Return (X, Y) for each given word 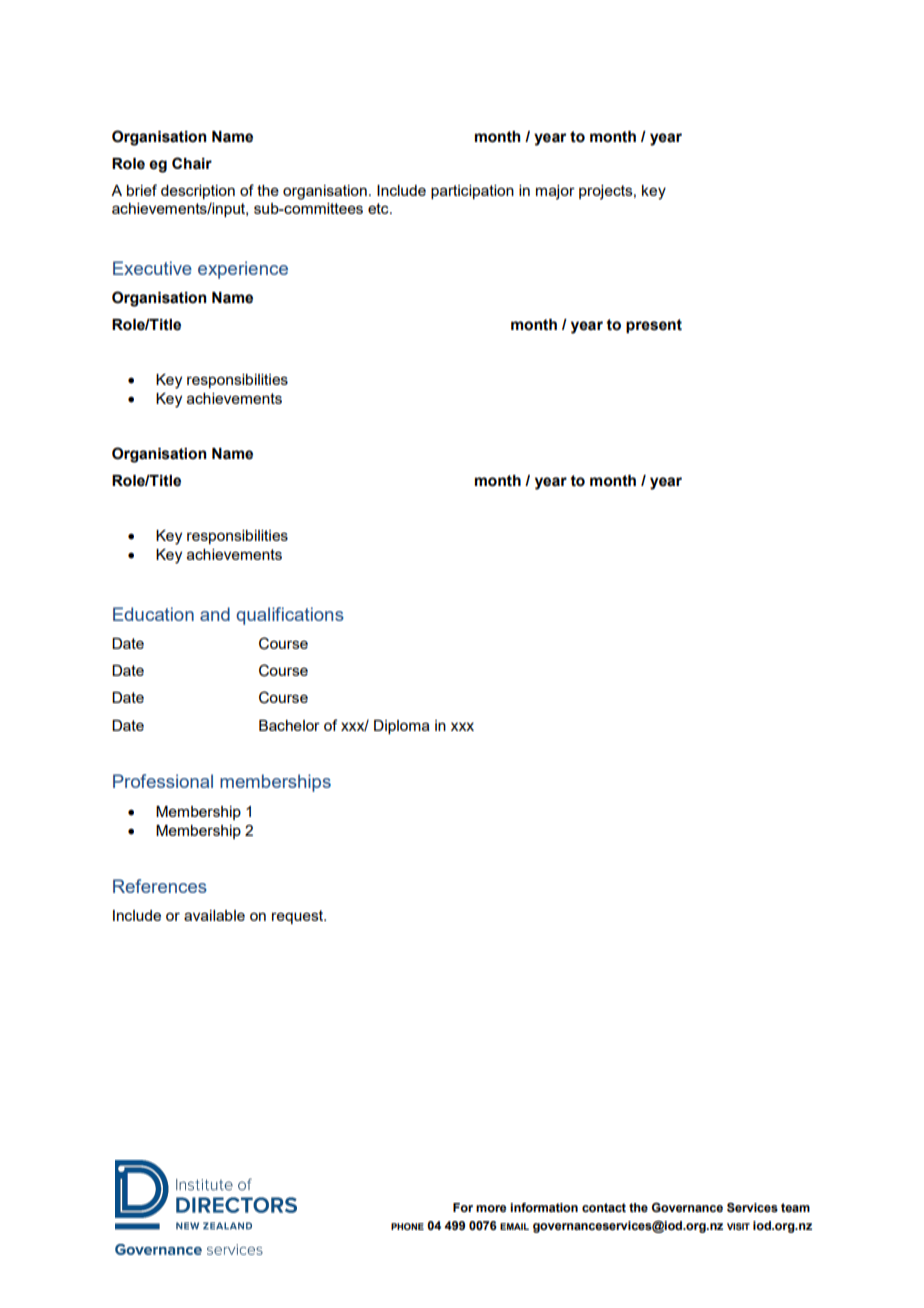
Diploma (402, 727)
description (198, 192)
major (555, 192)
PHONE (407, 1226)
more (491, 1208)
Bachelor (289, 725)
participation (472, 192)
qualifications (290, 616)
